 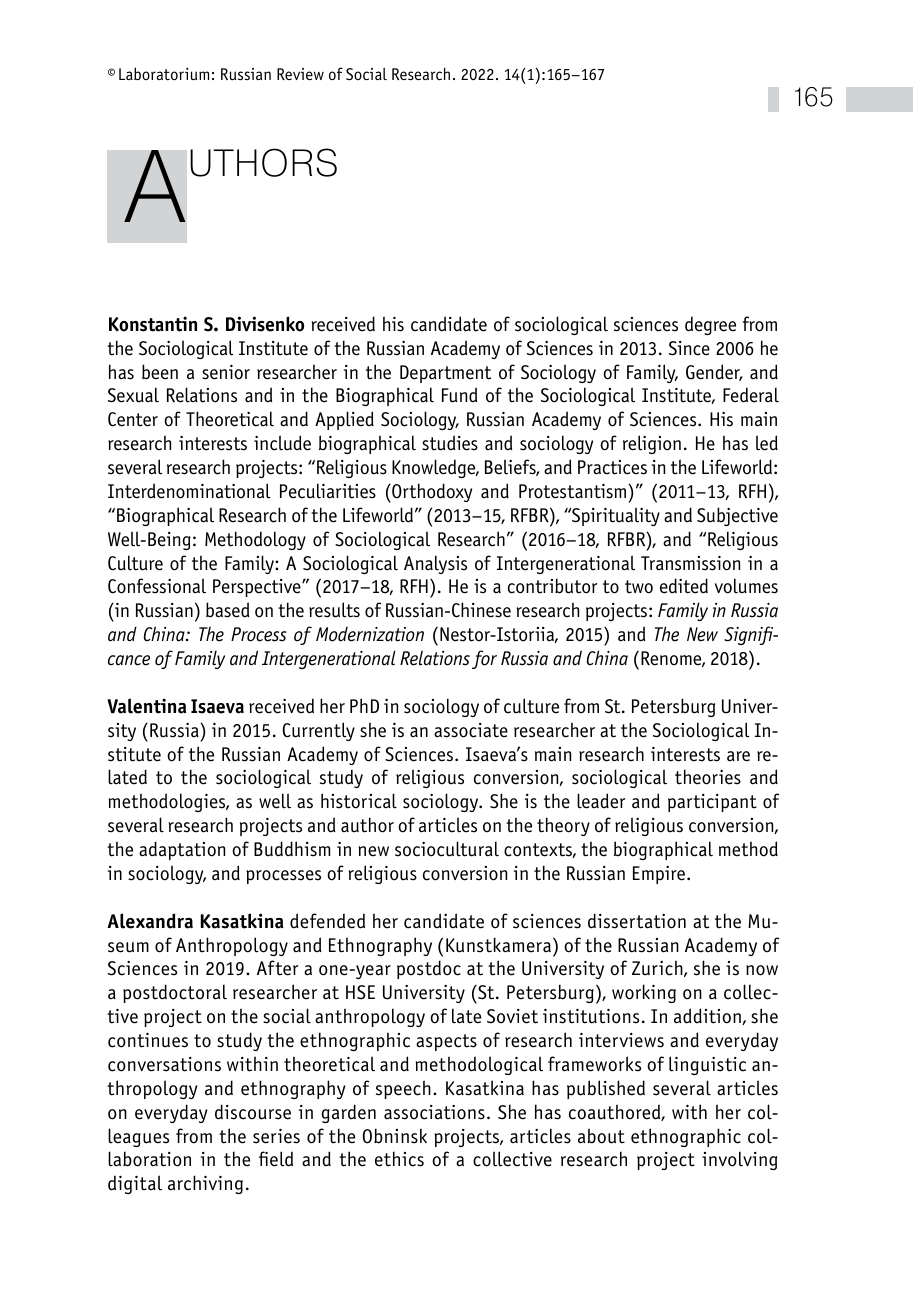 What do you see at coordinates (227, 610) in the screenshot?
I see `based` at bounding box center [227, 610].
